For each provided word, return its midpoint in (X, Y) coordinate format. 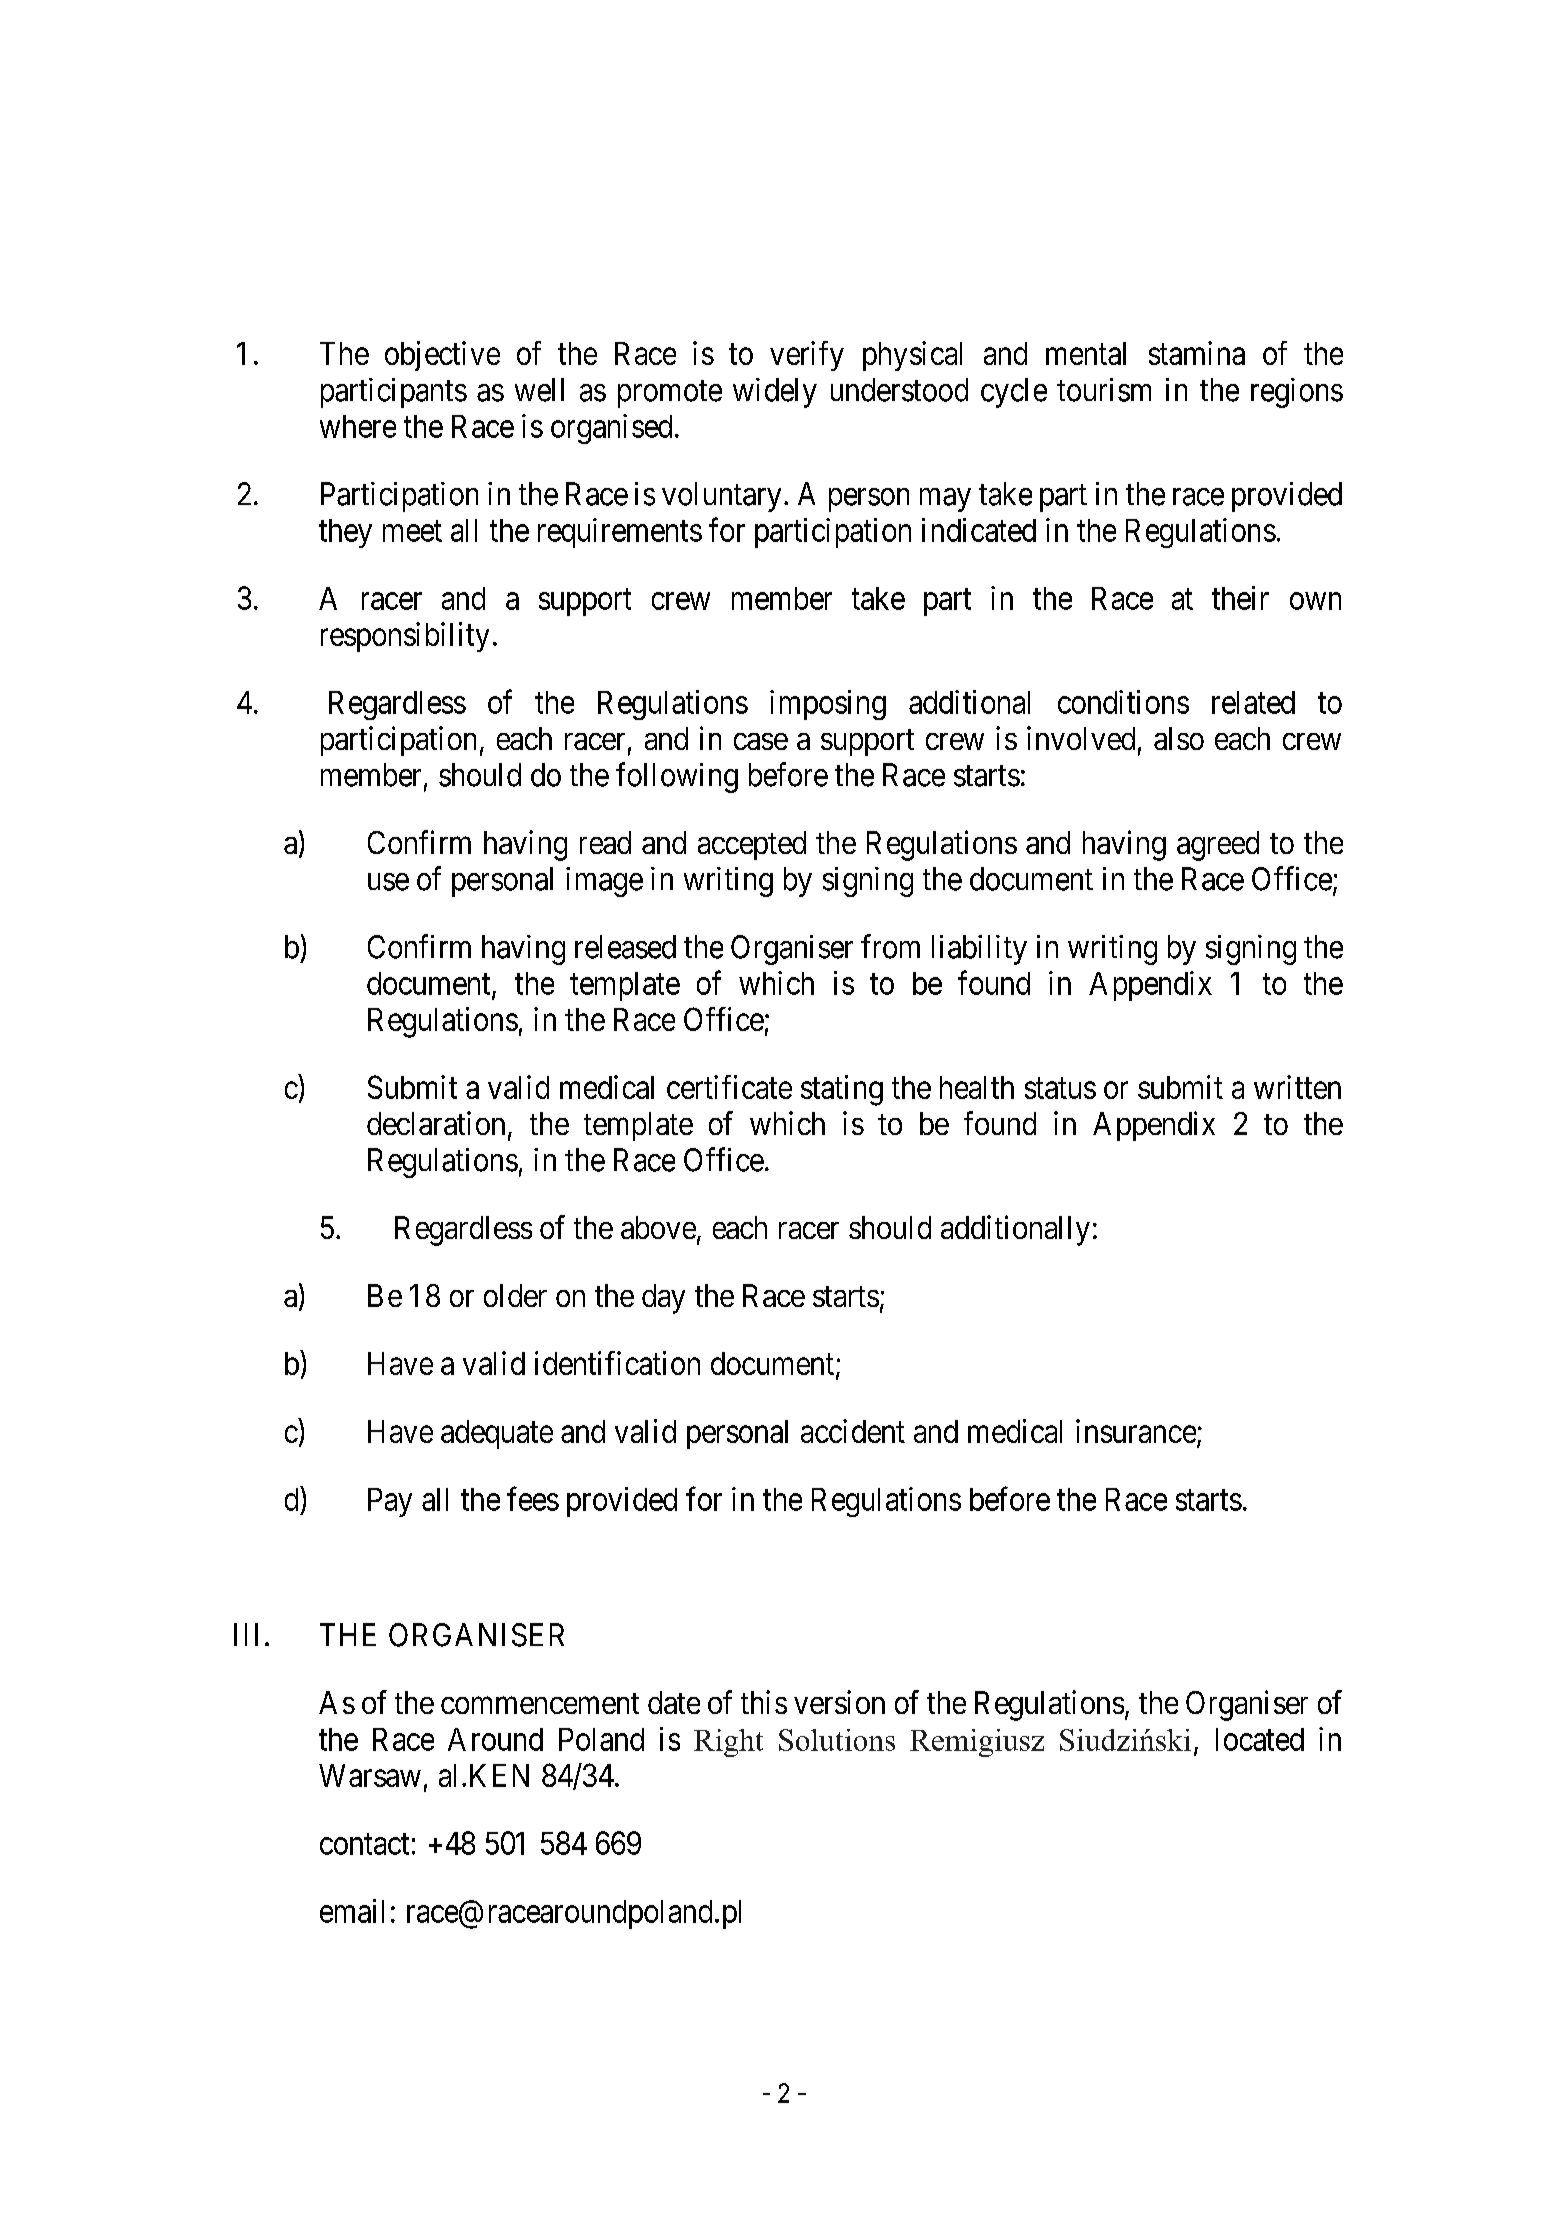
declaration (436, 1123)
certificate (729, 1087)
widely (775, 393)
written (1297, 1087)
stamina (1197, 353)
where (358, 426)
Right (728, 1743)
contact (364, 1844)
